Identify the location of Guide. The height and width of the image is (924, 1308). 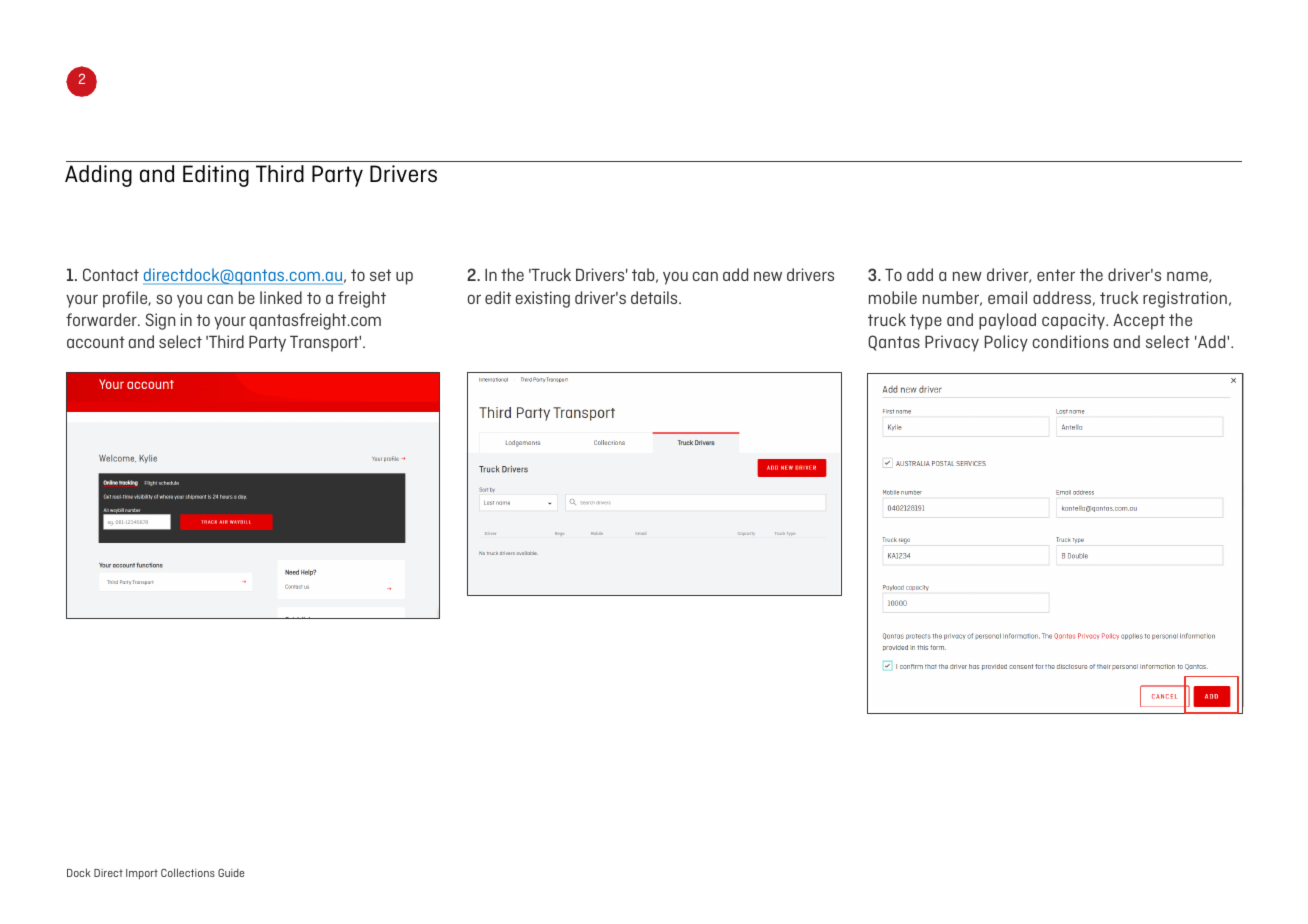
(231, 872).
